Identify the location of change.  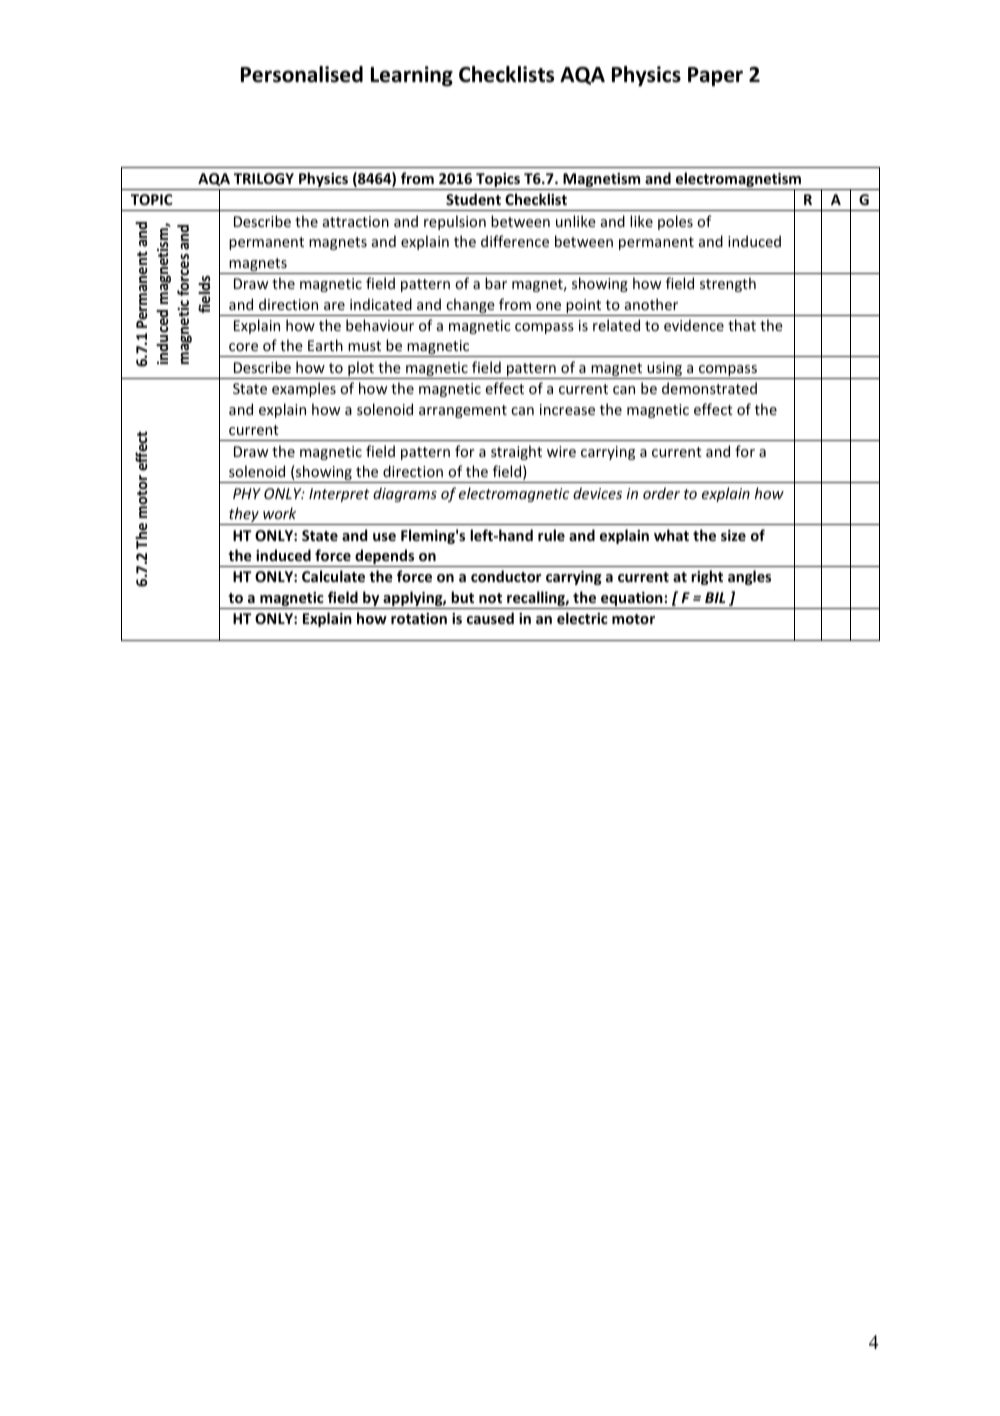
(470, 307).
